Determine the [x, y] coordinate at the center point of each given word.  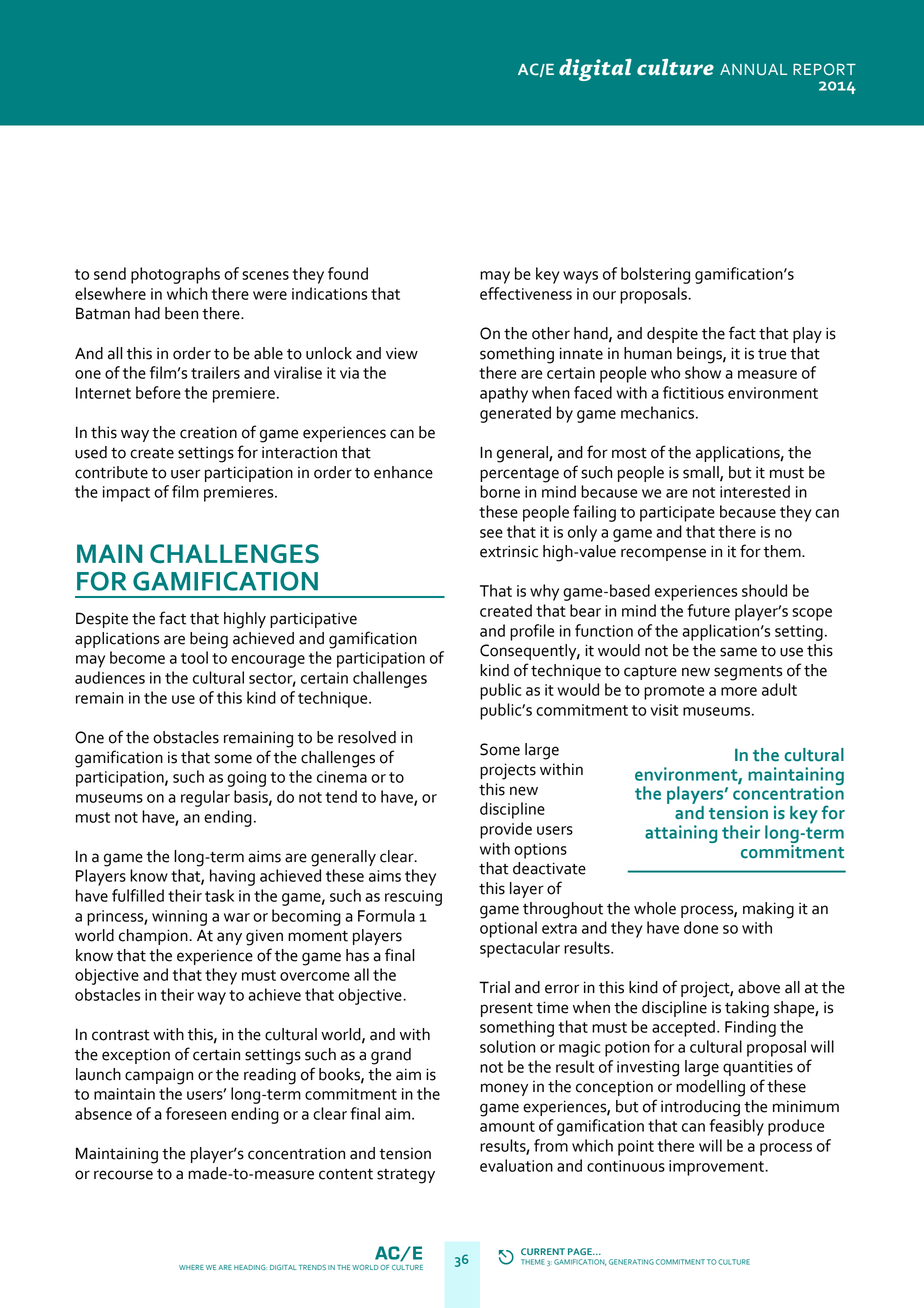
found [348, 273]
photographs [175, 275]
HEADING [250, 1267]
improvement [717, 1168]
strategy [406, 1176]
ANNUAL [753, 70]
